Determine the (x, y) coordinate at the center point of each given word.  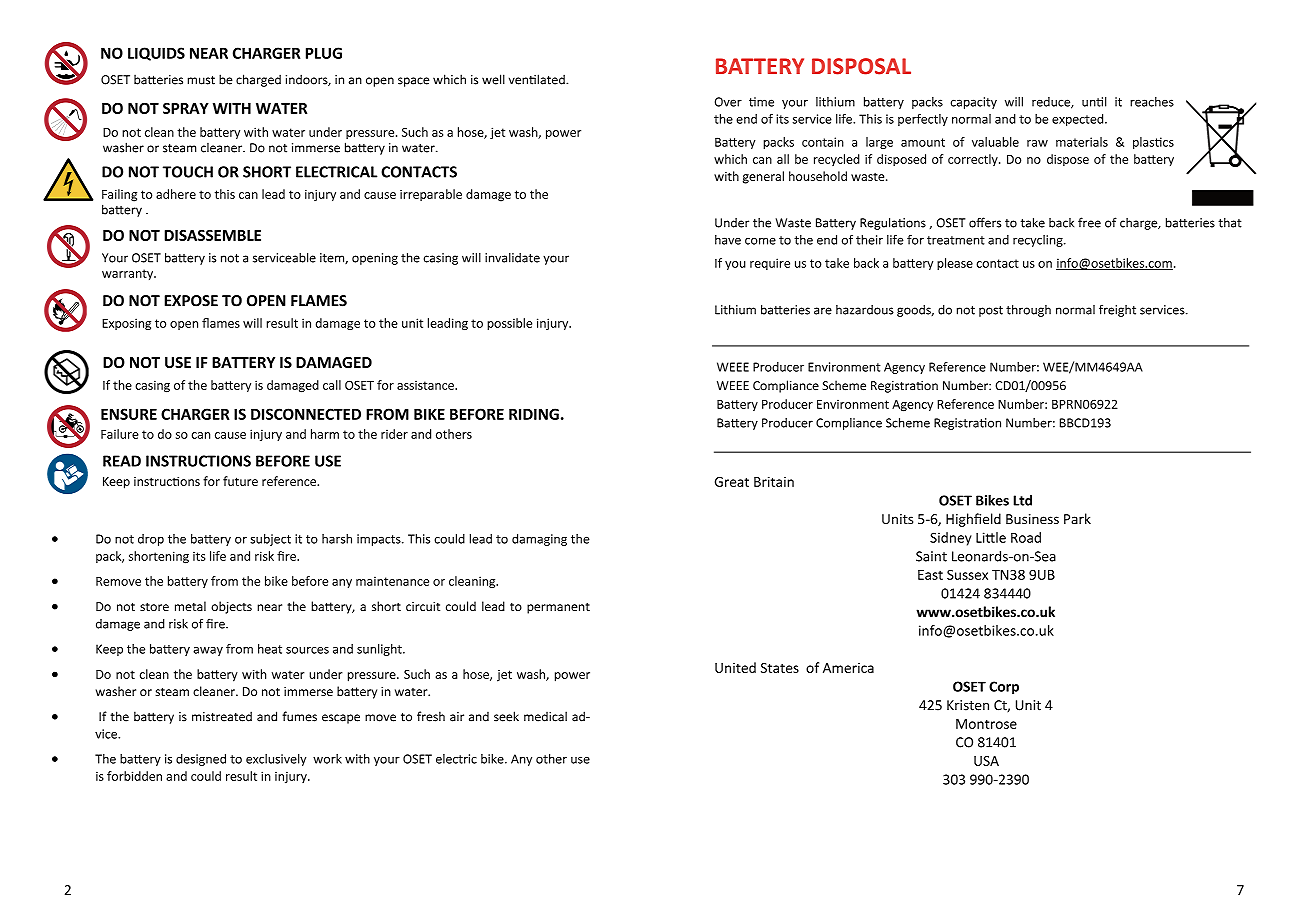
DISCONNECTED (306, 414)
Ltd (1022, 500)
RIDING (534, 414)
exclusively (276, 760)
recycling (1039, 241)
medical (545, 716)
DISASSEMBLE (212, 235)
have (728, 240)
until (1094, 102)
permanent (558, 608)
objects (231, 607)
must (201, 80)
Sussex (967, 575)
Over (728, 102)
